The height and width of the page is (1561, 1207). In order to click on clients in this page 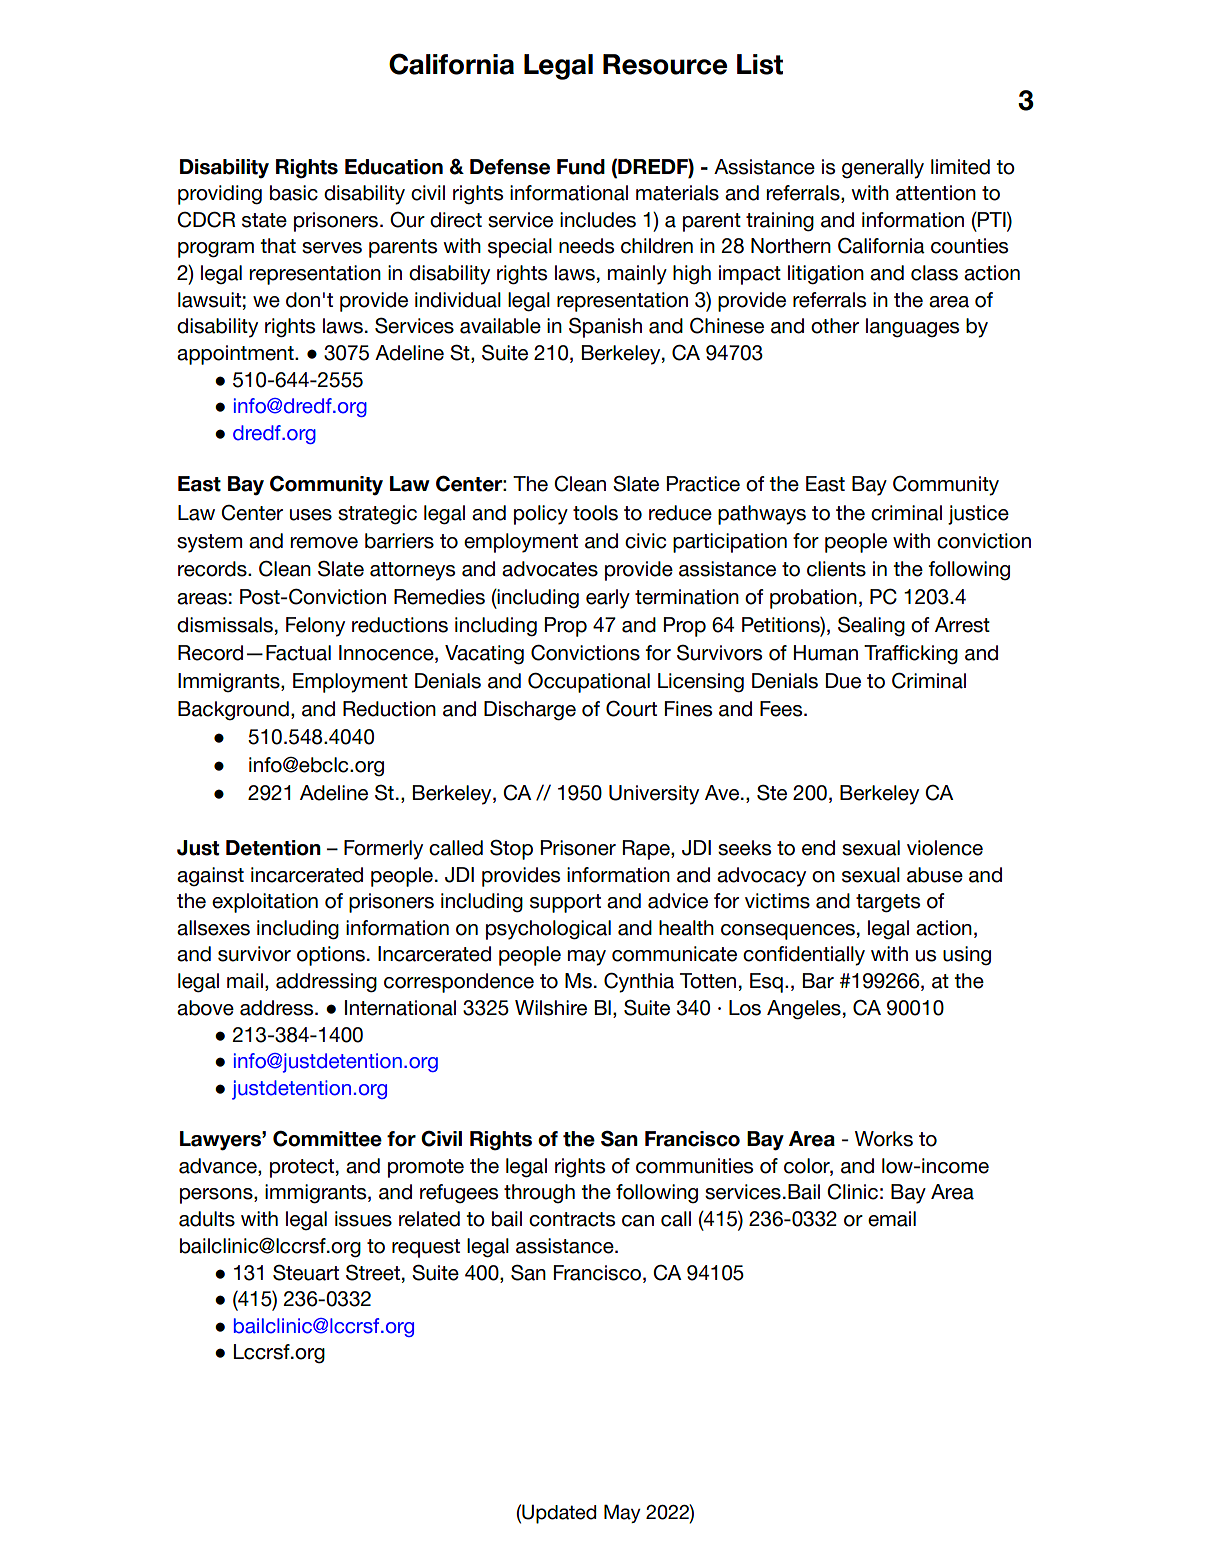, I will do `click(836, 569)`.
